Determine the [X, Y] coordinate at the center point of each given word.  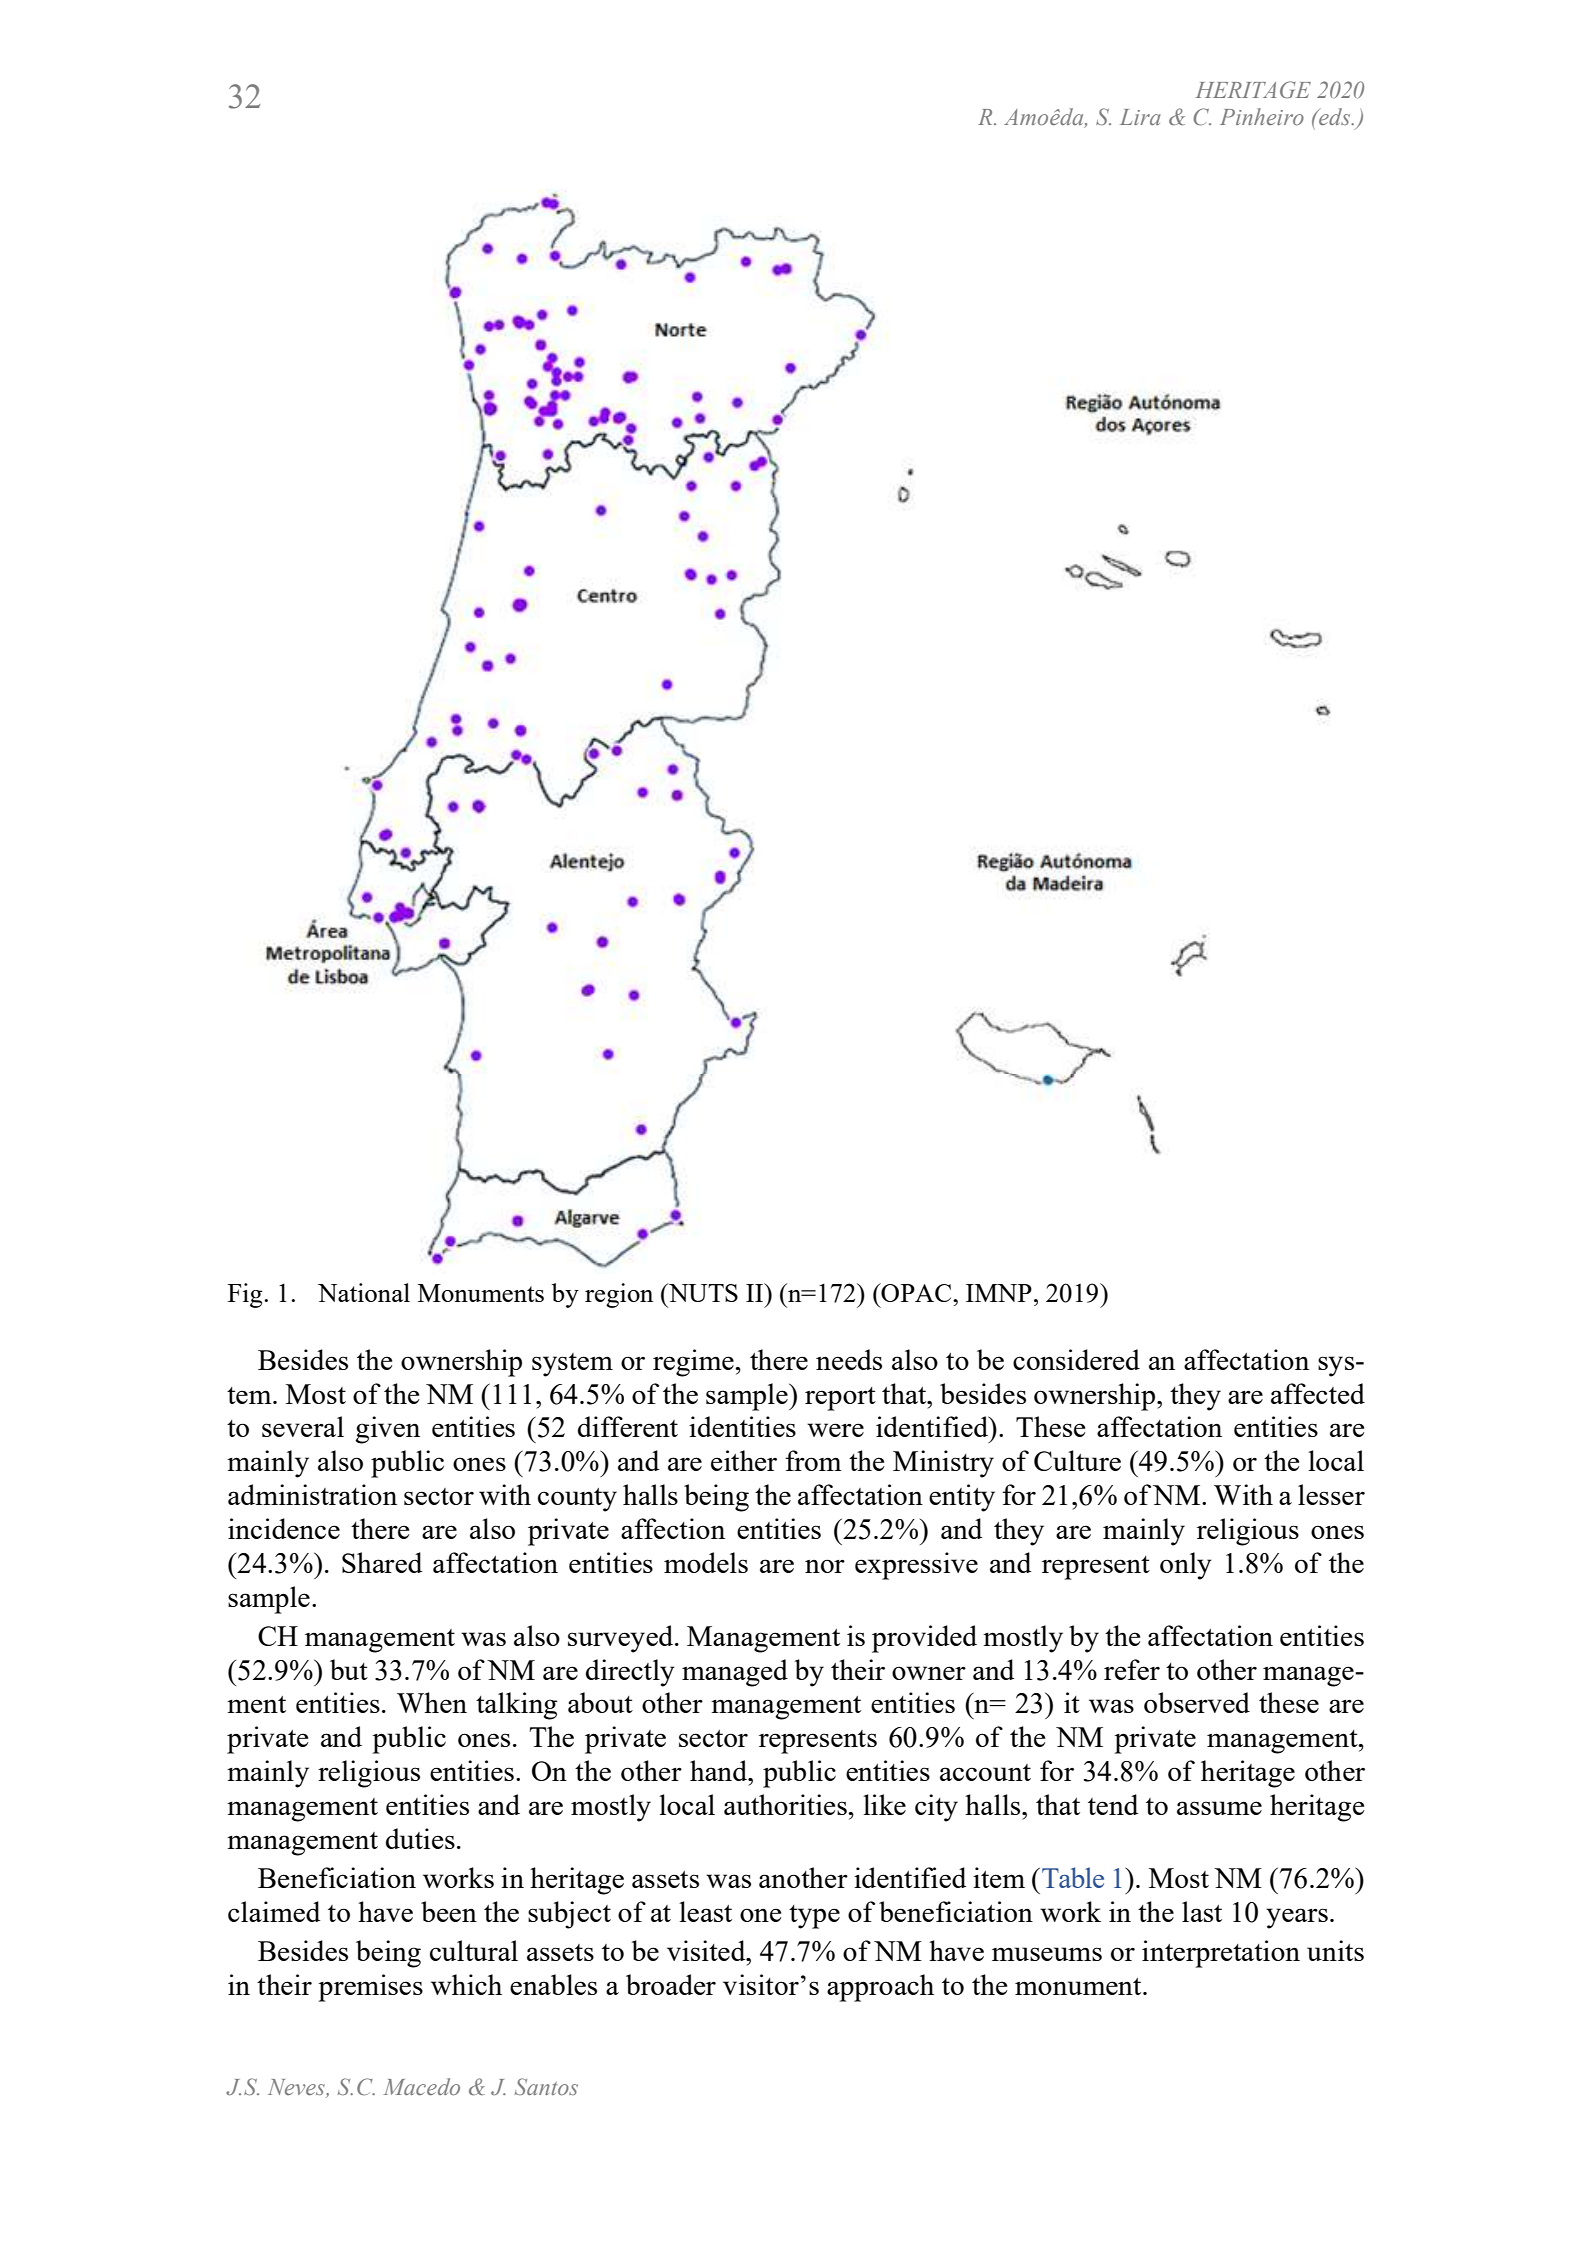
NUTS [702, 1292]
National [364, 1292]
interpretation [1221, 1954]
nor [825, 1566]
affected [1318, 1393]
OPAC [916, 1292]
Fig [246, 1295]
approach [880, 1988]
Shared [382, 1562]
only [1186, 1566]
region [619, 1295]
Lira [1140, 117]
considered [1076, 1359]
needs [849, 1359]
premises [370, 1988]
